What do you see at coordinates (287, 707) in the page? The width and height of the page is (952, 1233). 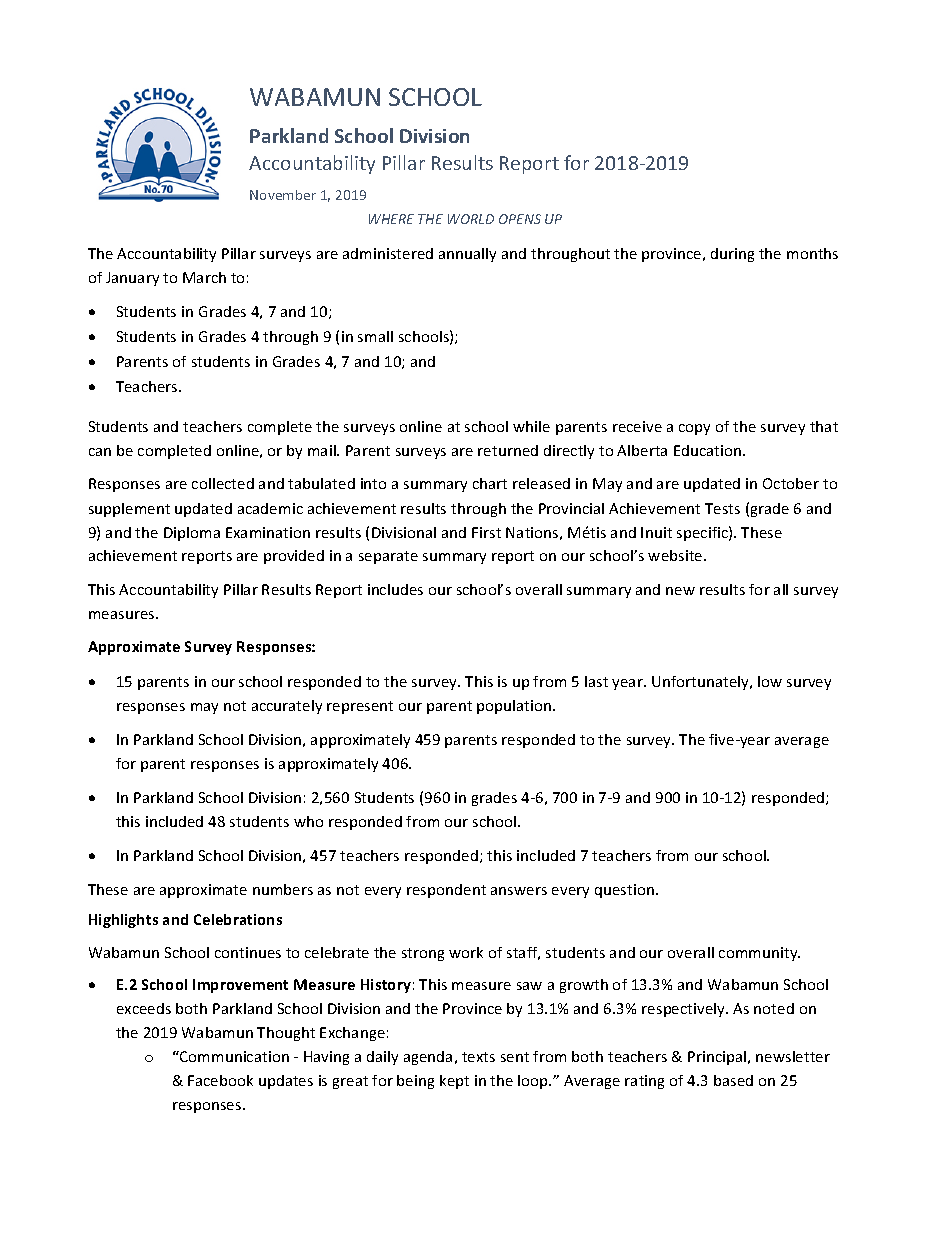 I see `accurately` at bounding box center [287, 707].
